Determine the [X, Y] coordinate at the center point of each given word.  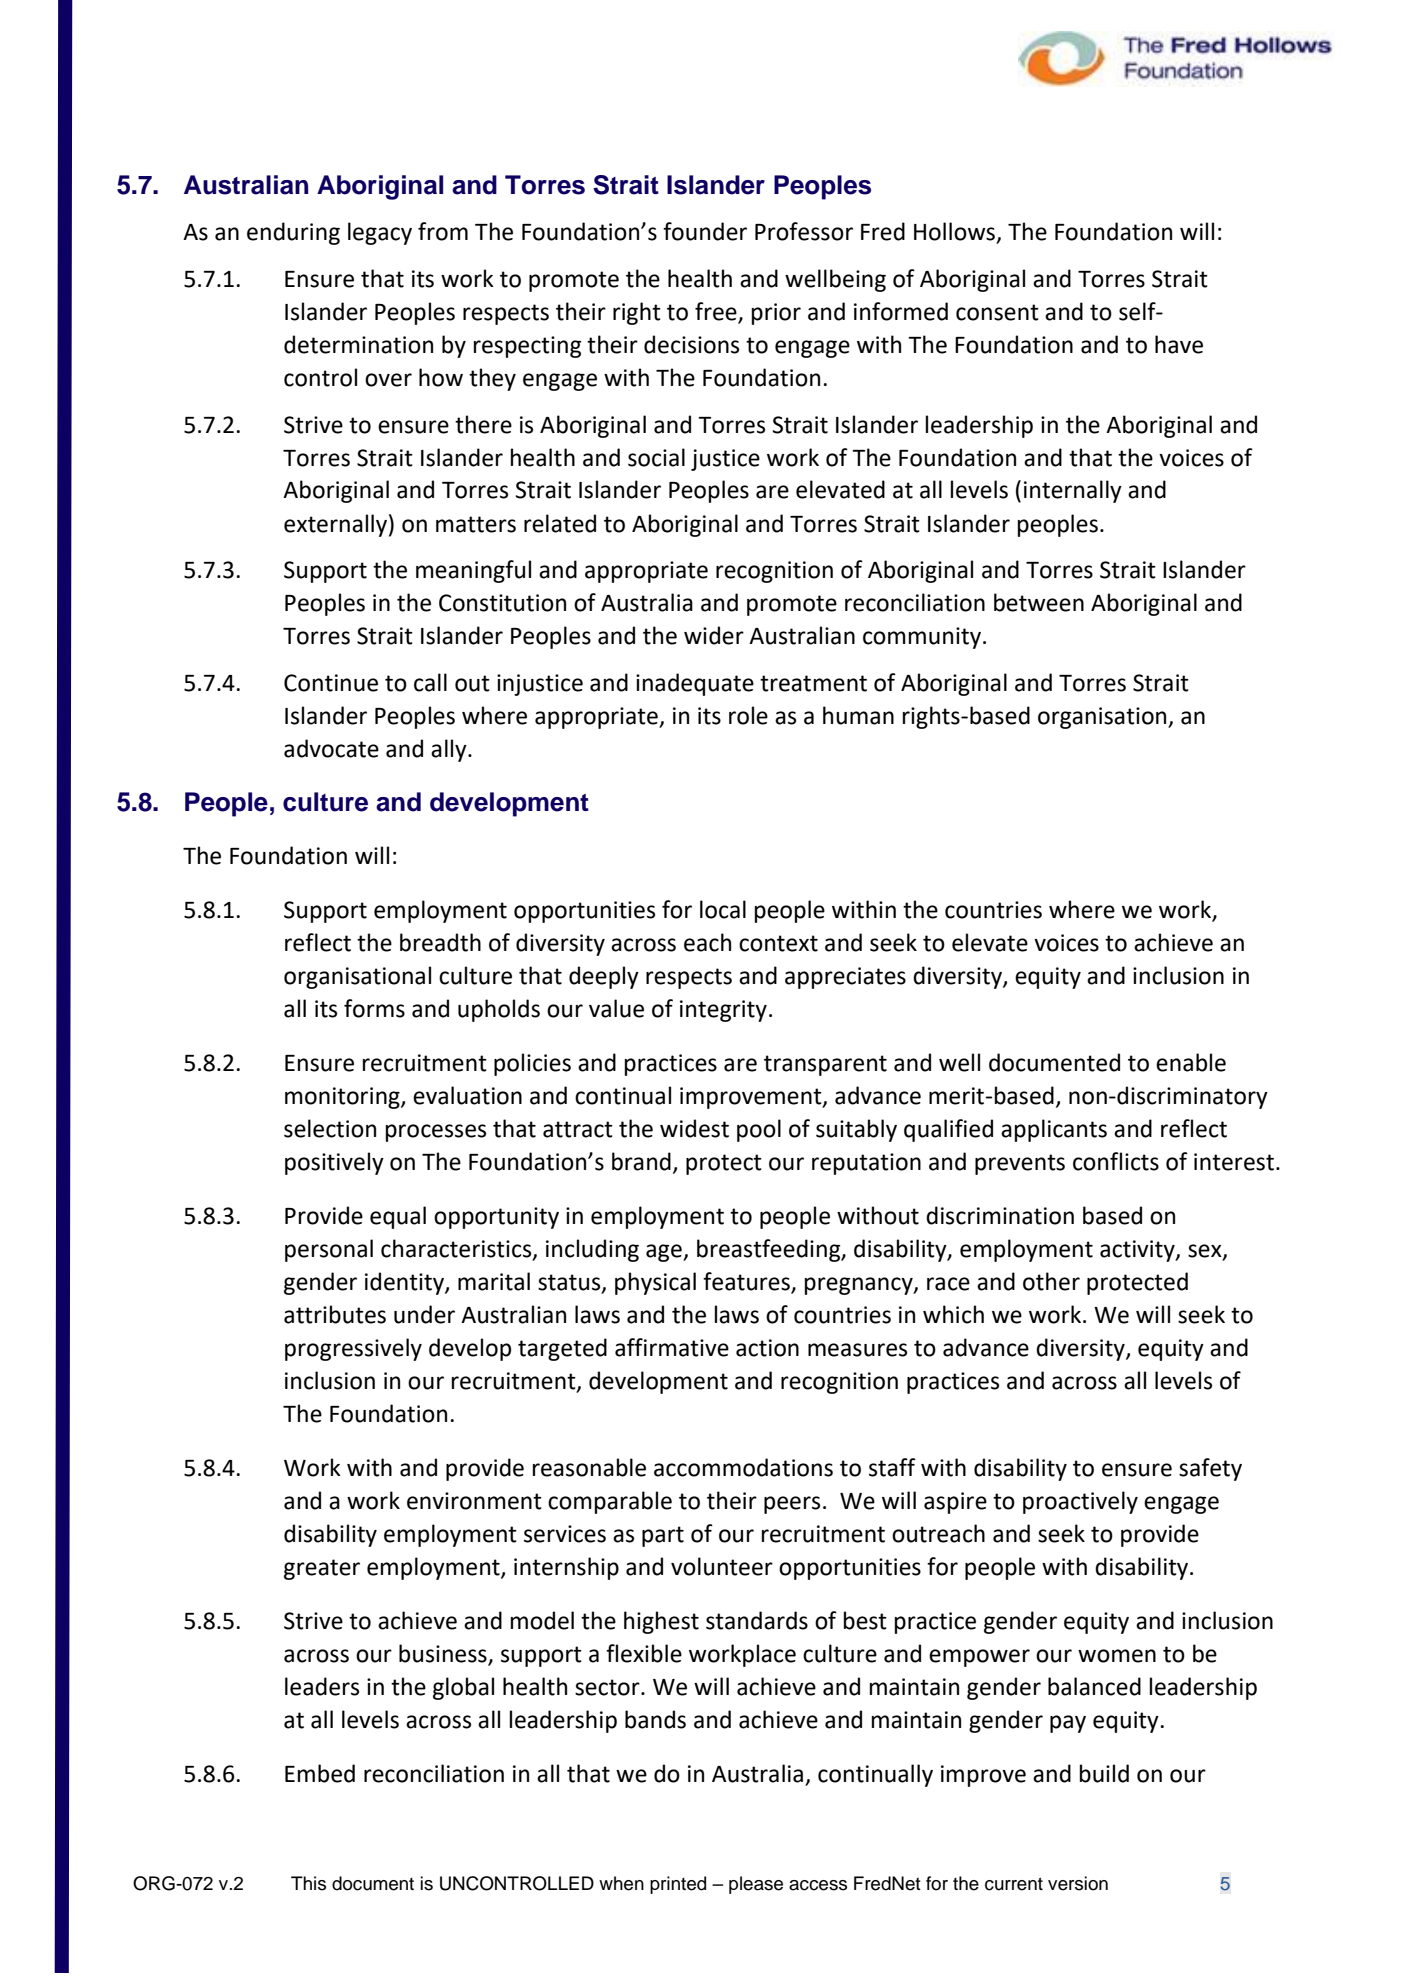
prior [776, 314]
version [1078, 1883]
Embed [320, 1773]
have [1179, 344]
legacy [380, 233]
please [756, 1885]
